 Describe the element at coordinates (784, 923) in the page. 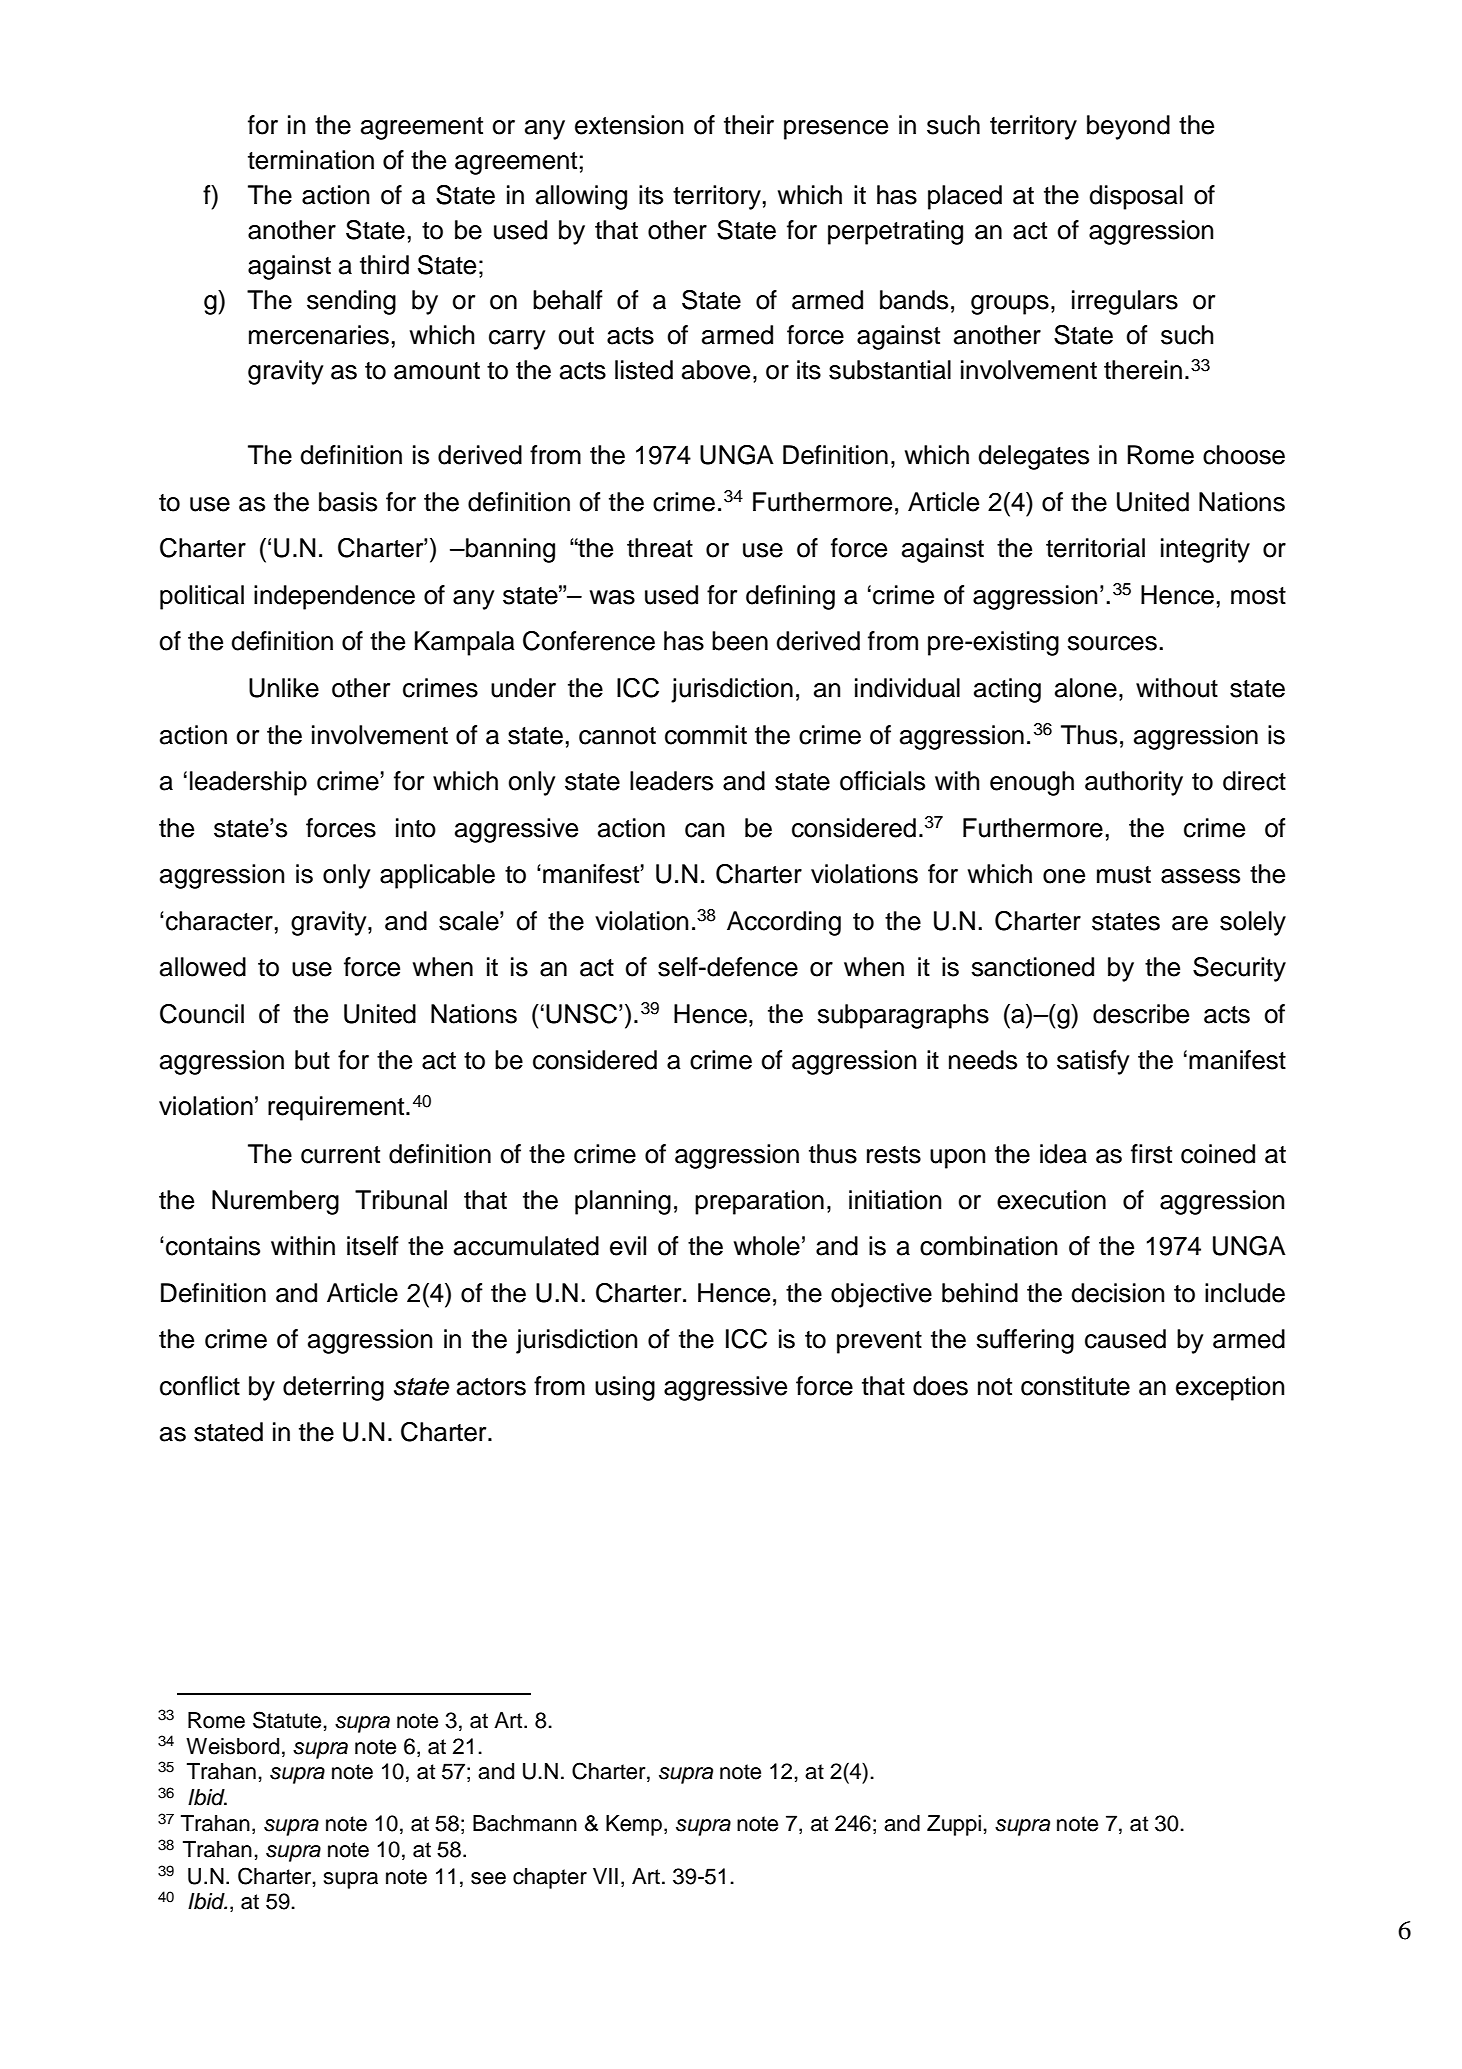

I see `According` at that location.
